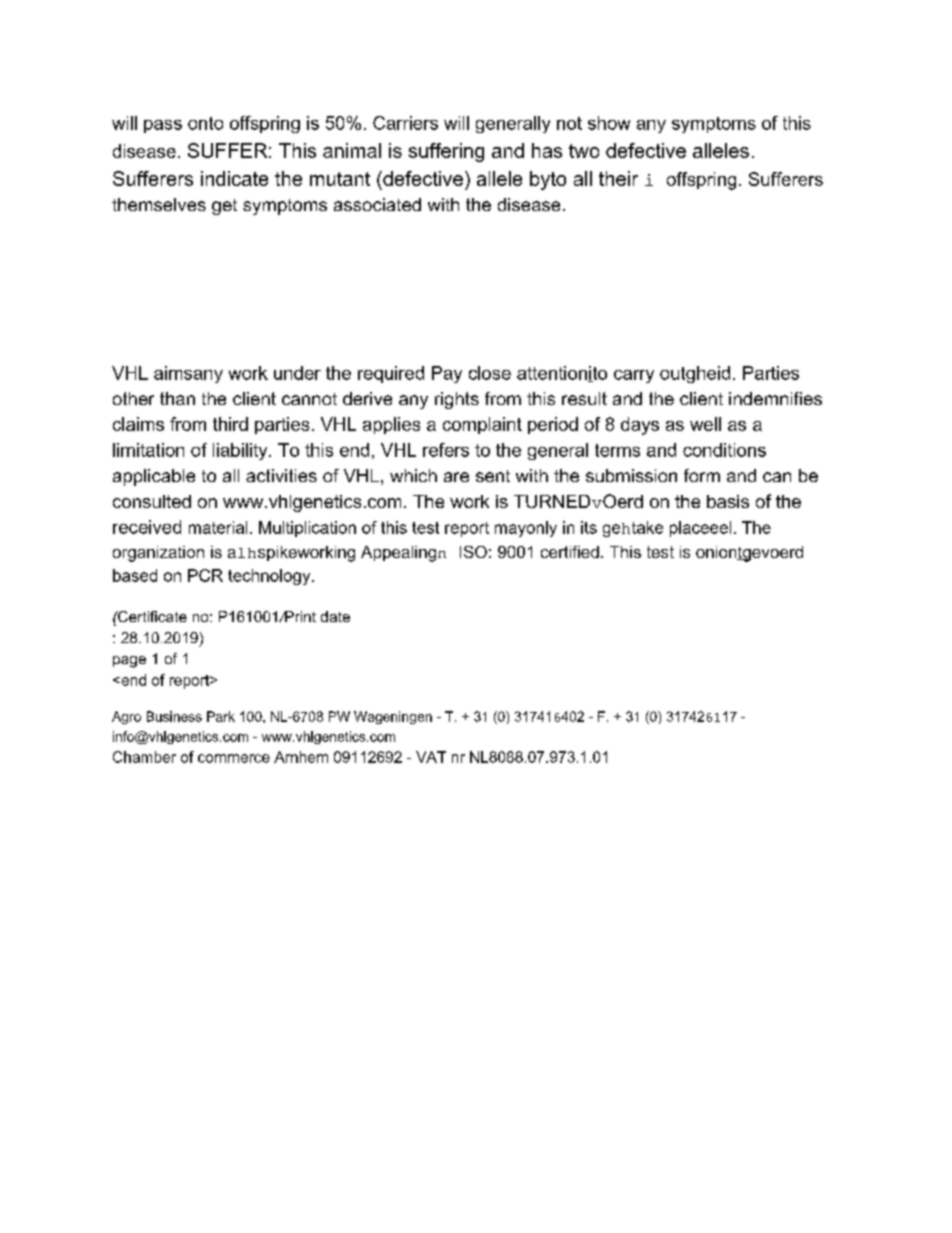  I want to click on commerce, so click(234, 758).
